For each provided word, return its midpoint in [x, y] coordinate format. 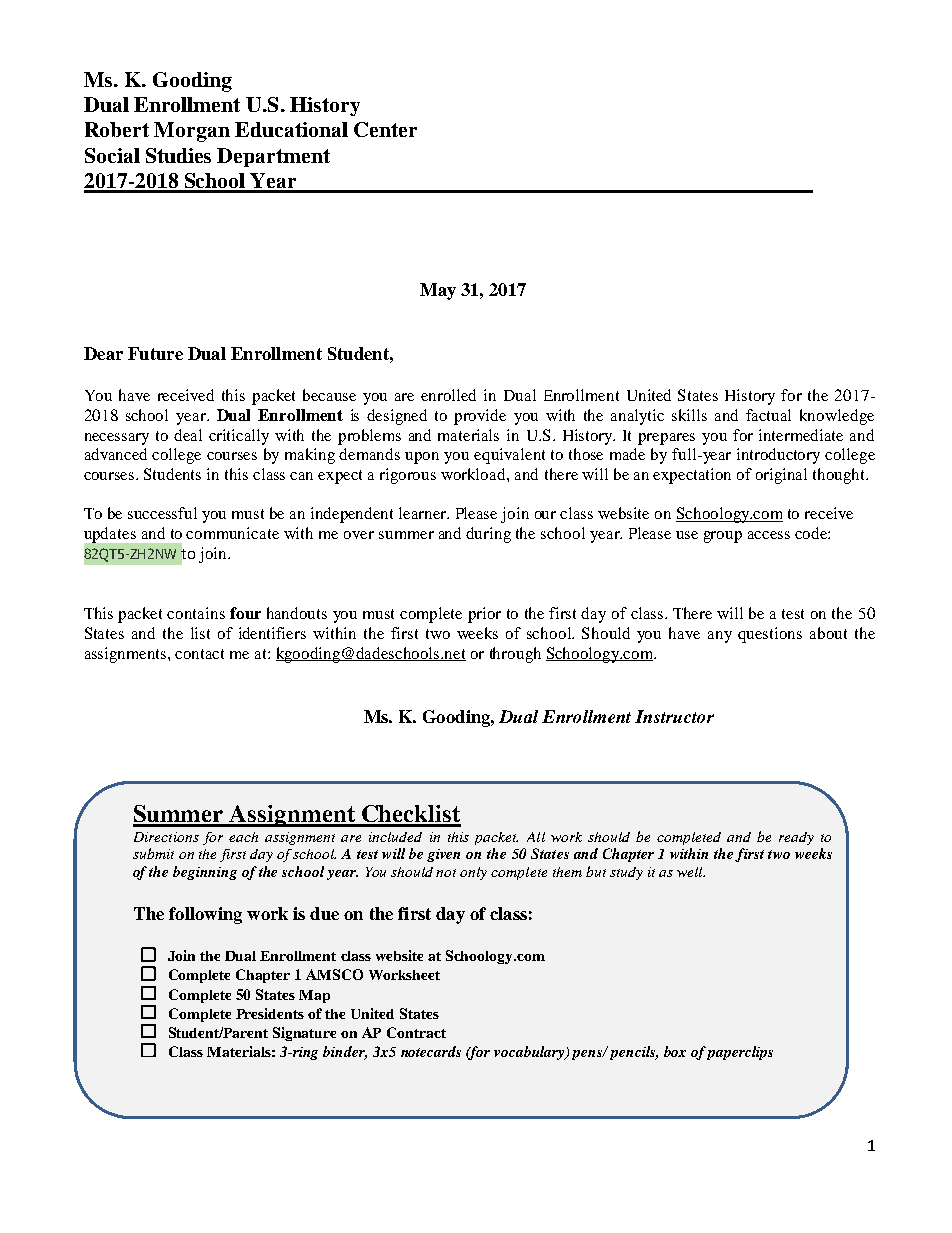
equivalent [509, 456]
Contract [416, 1032]
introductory [778, 456]
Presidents [270, 1013]
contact [199, 654]
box [675, 1051]
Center [385, 129]
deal [188, 435]
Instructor [674, 716]
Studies [178, 155]
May [438, 291]
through [515, 655]
